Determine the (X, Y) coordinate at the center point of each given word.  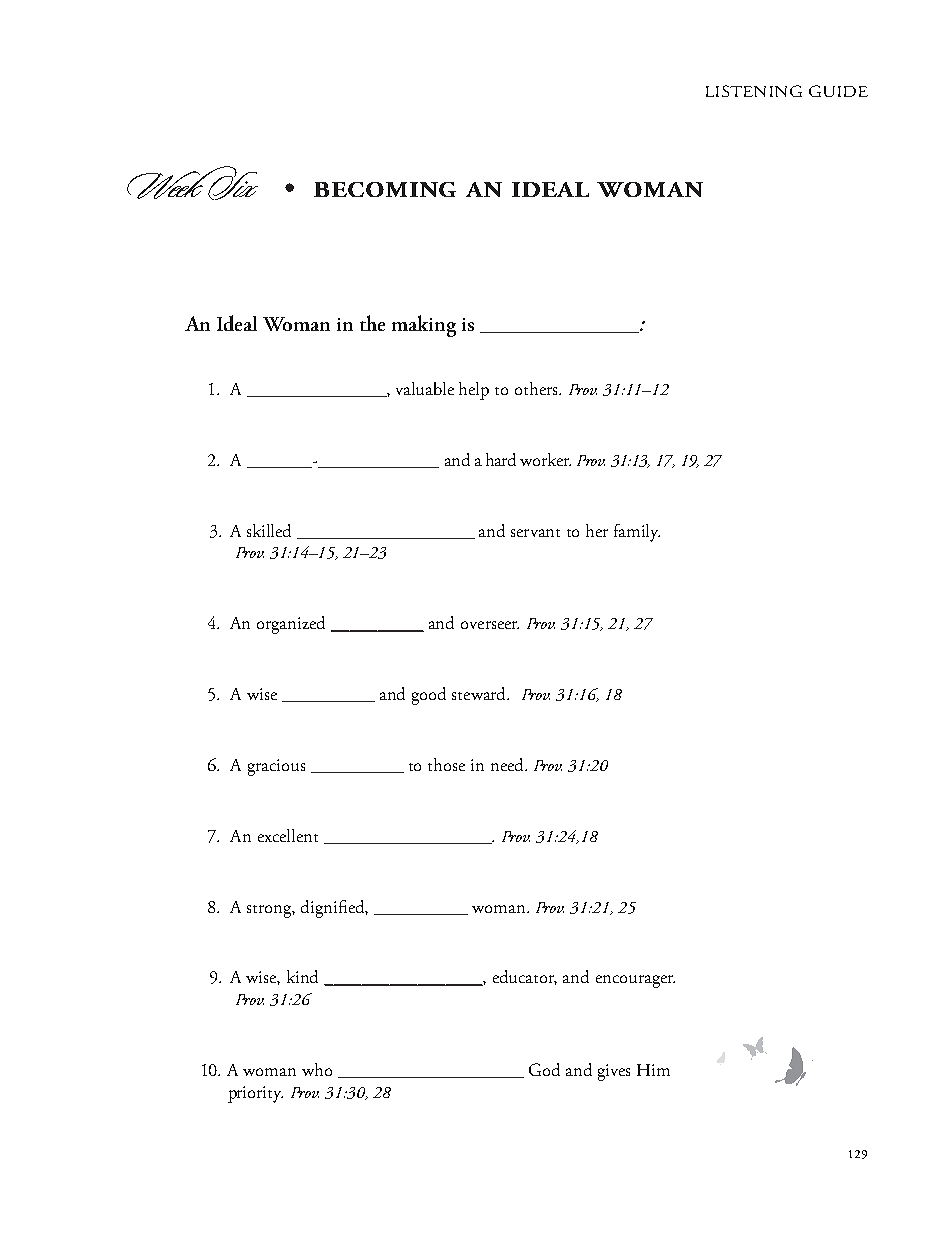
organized (291, 625)
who (317, 1069)
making (424, 326)
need (508, 764)
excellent (288, 835)
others (538, 388)
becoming (385, 189)
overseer (490, 625)
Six (232, 184)
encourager (635, 981)
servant (535, 533)
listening (754, 91)
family (637, 533)
